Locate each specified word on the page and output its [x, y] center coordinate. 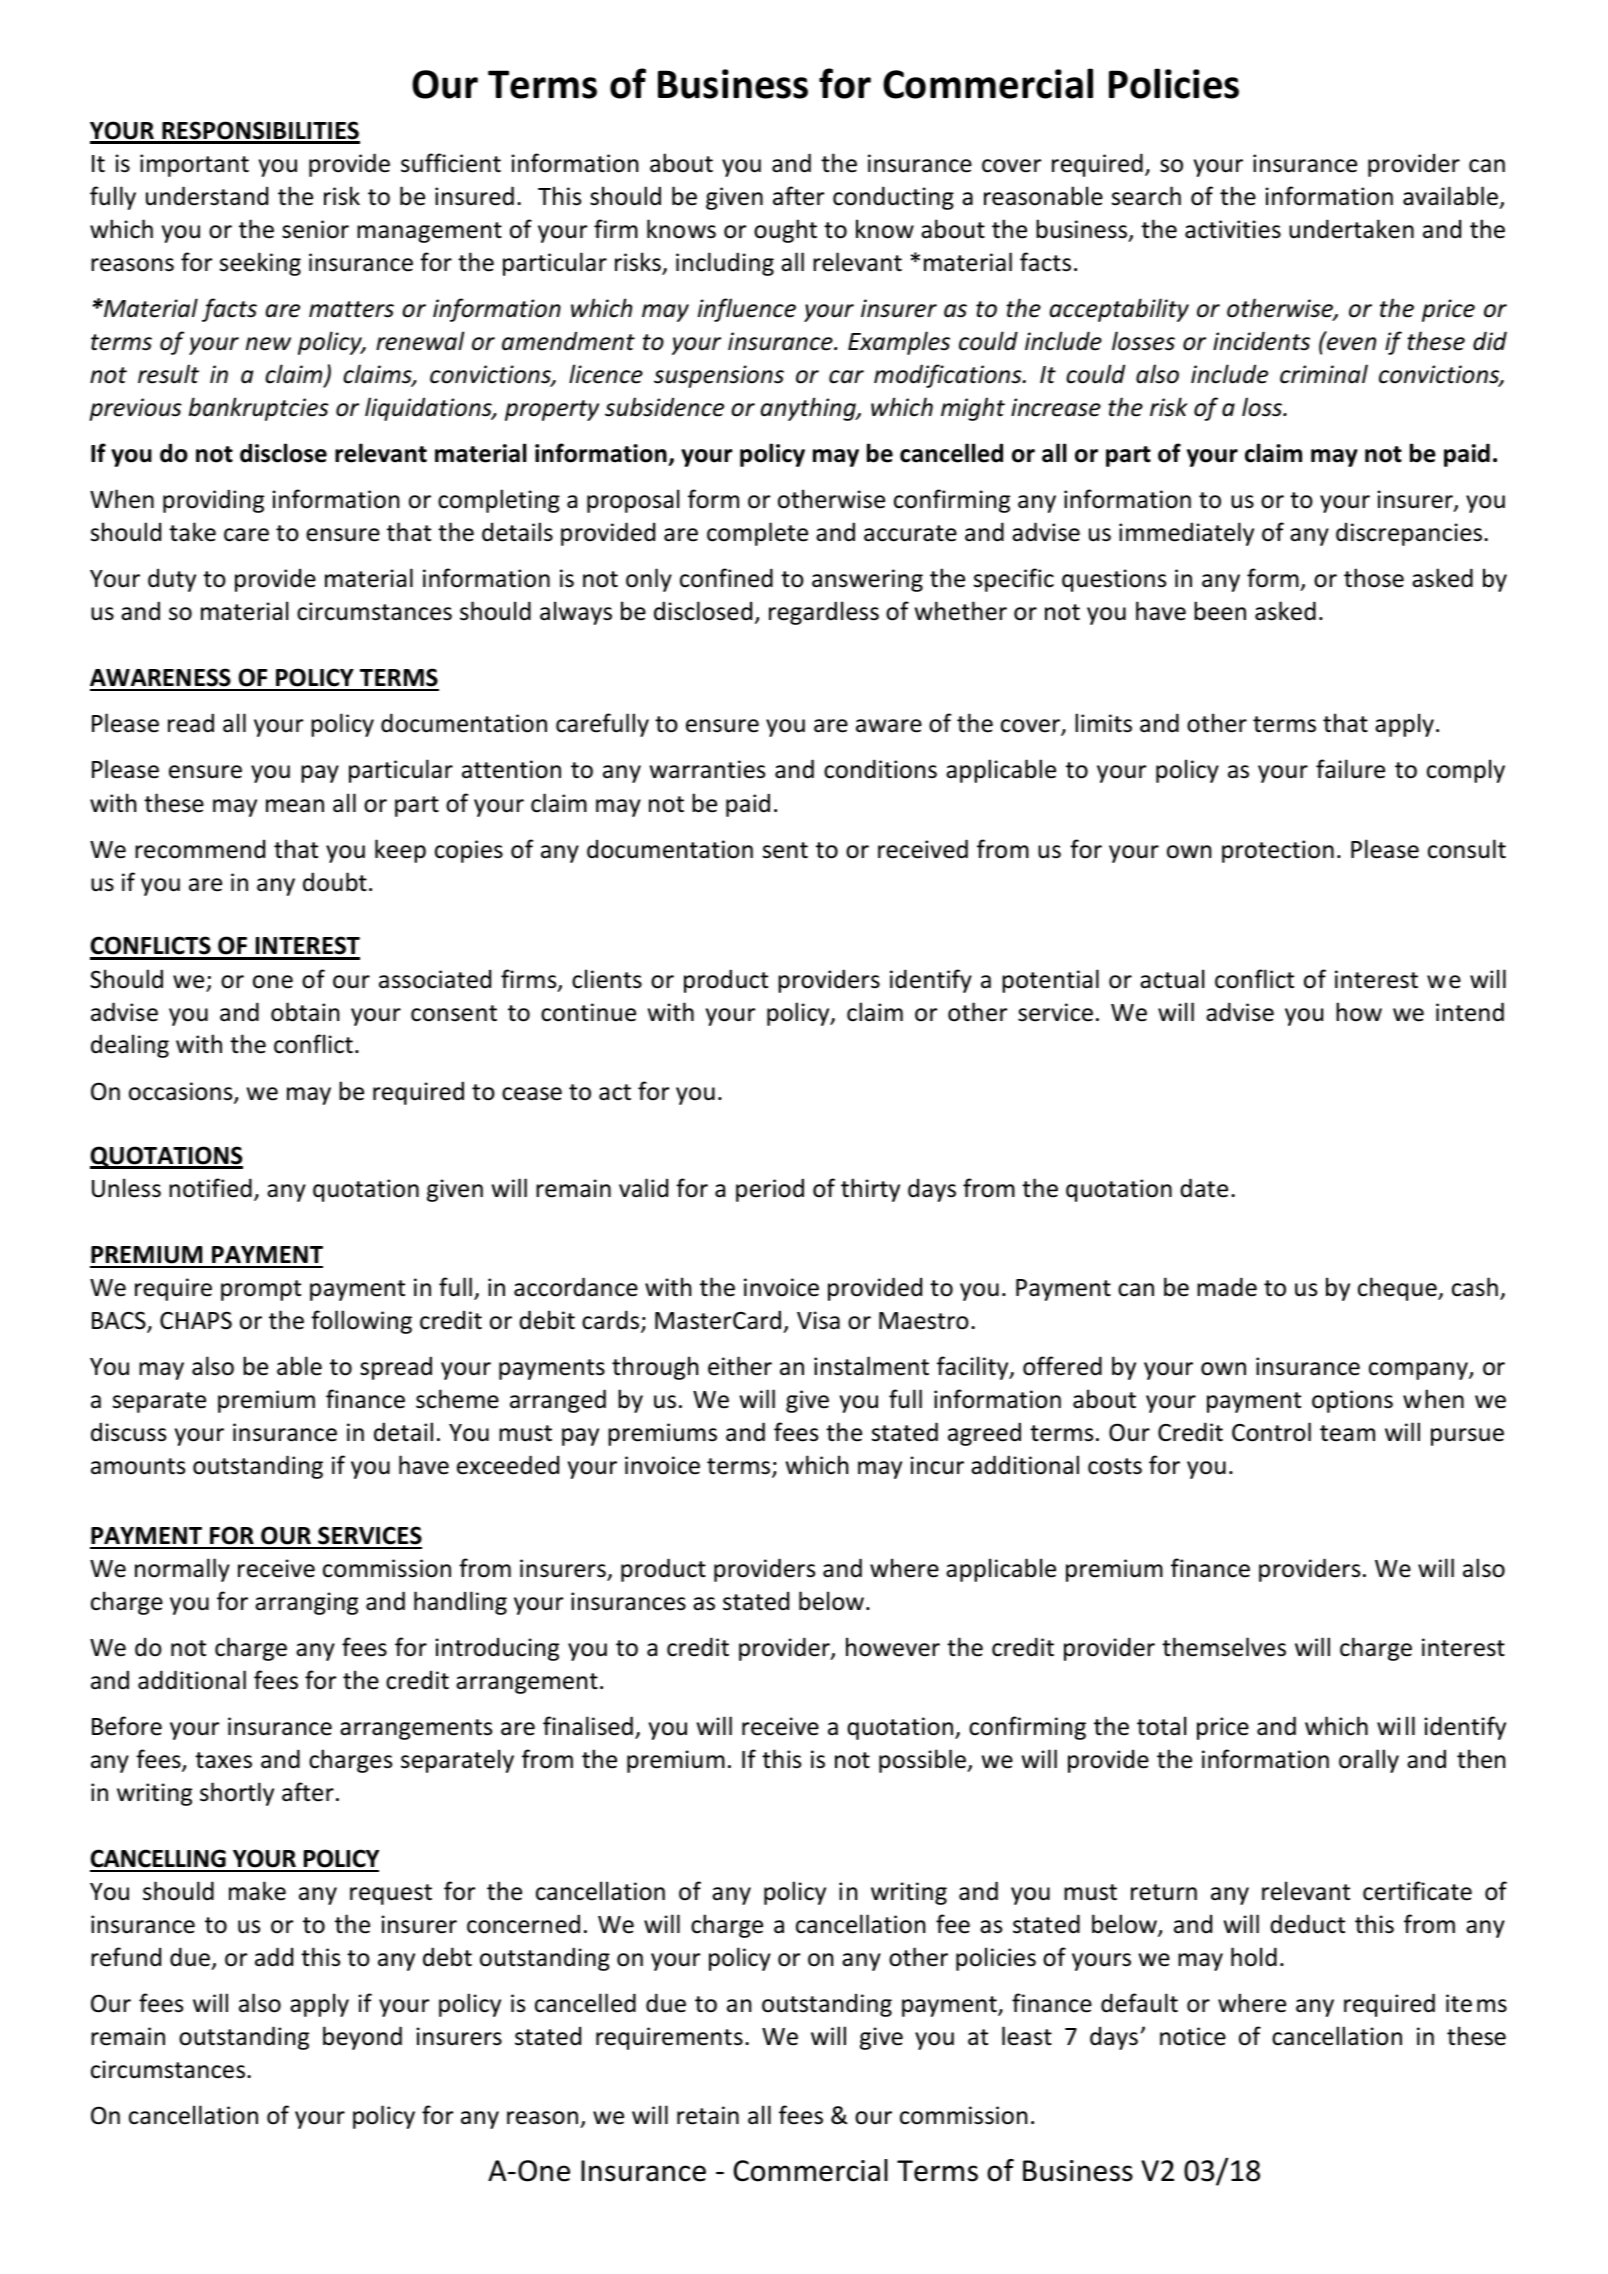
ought [785, 231]
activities [1233, 229]
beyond [362, 2038]
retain [708, 2115]
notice [1193, 2036]
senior [315, 229]
